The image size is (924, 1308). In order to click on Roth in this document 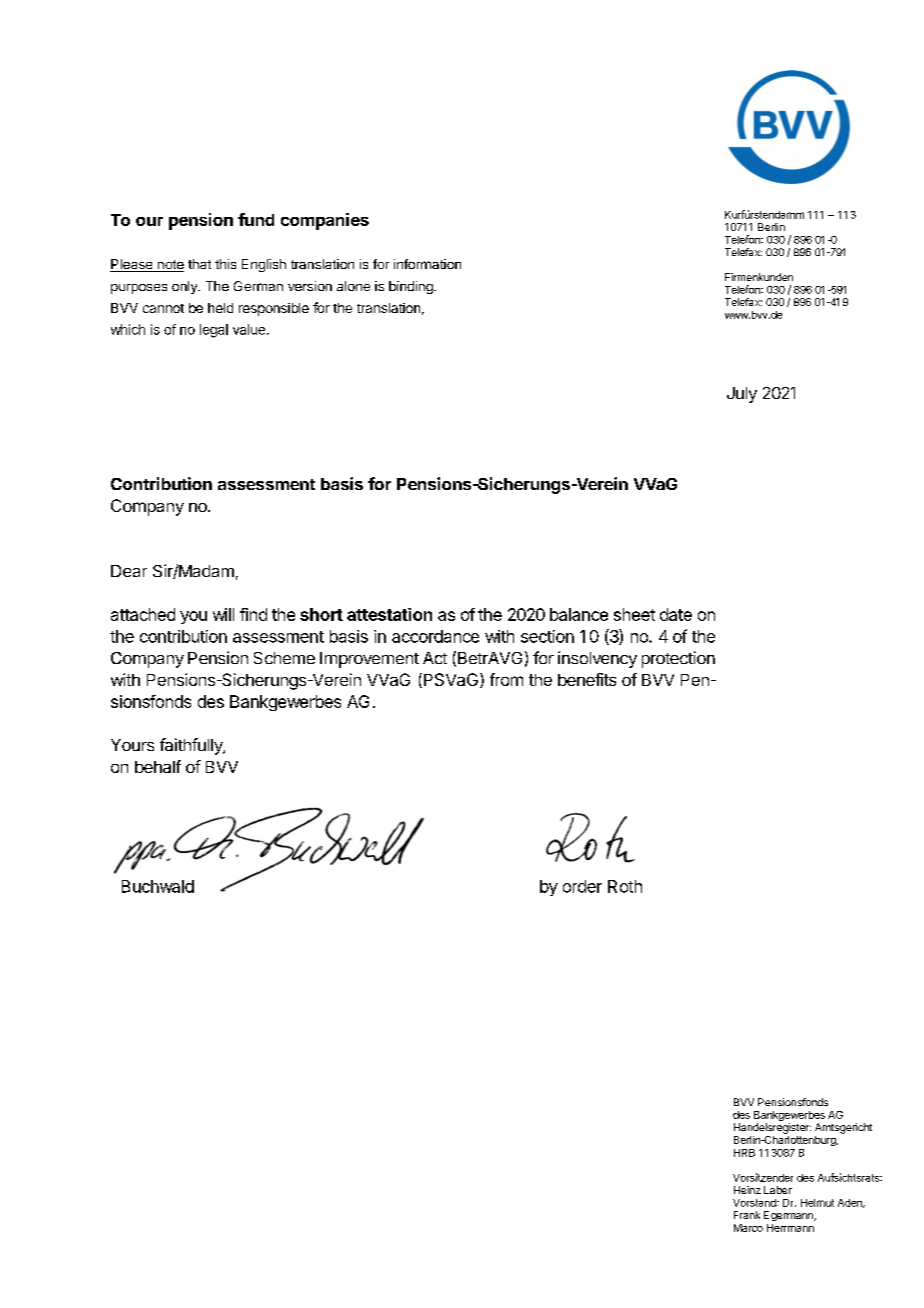, I will do `click(625, 886)`.
